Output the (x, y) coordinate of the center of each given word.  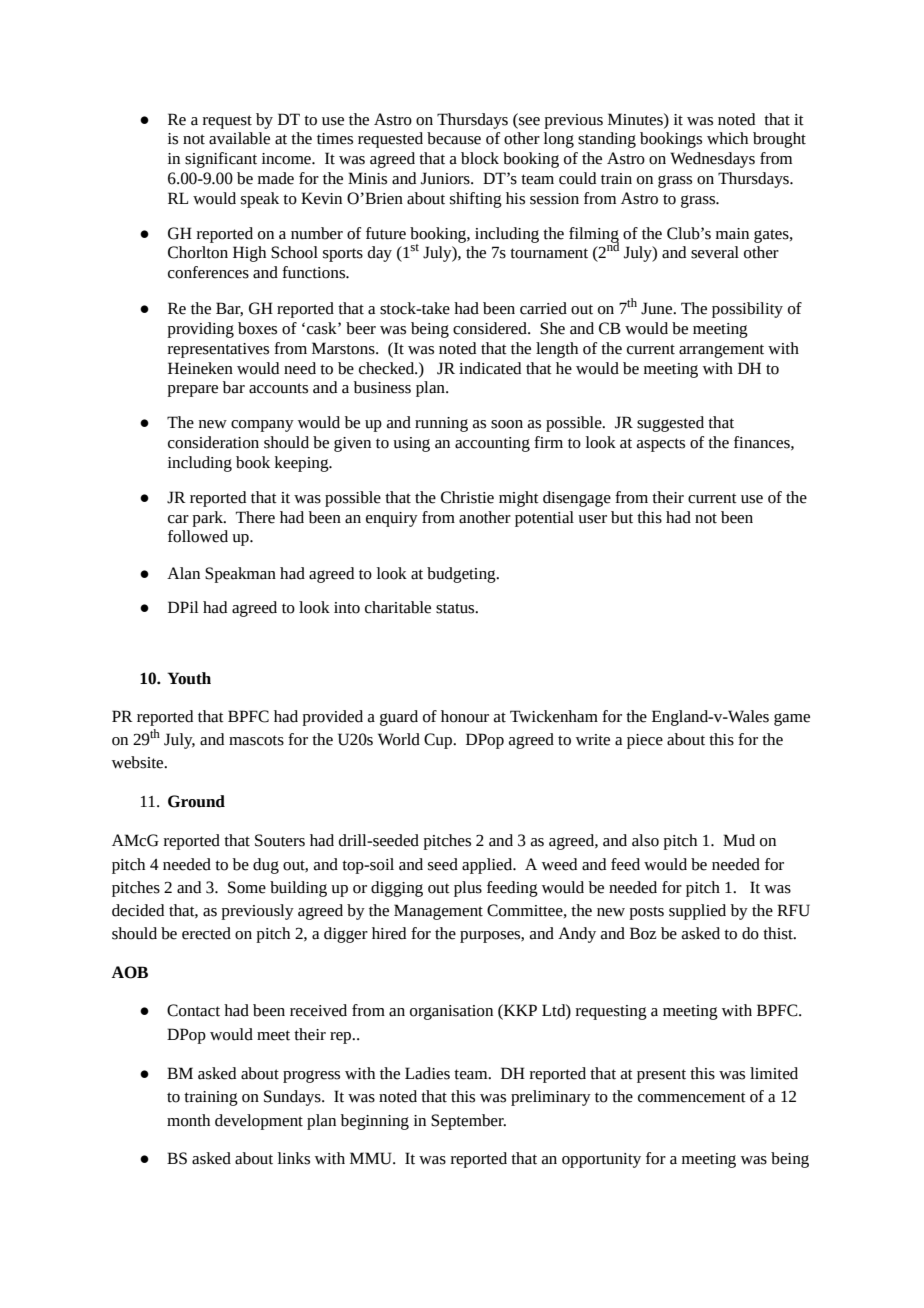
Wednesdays (712, 160)
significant (221, 160)
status (456, 608)
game (792, 719)
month (188, 1120)
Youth (189, 678)
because (454, 138)
